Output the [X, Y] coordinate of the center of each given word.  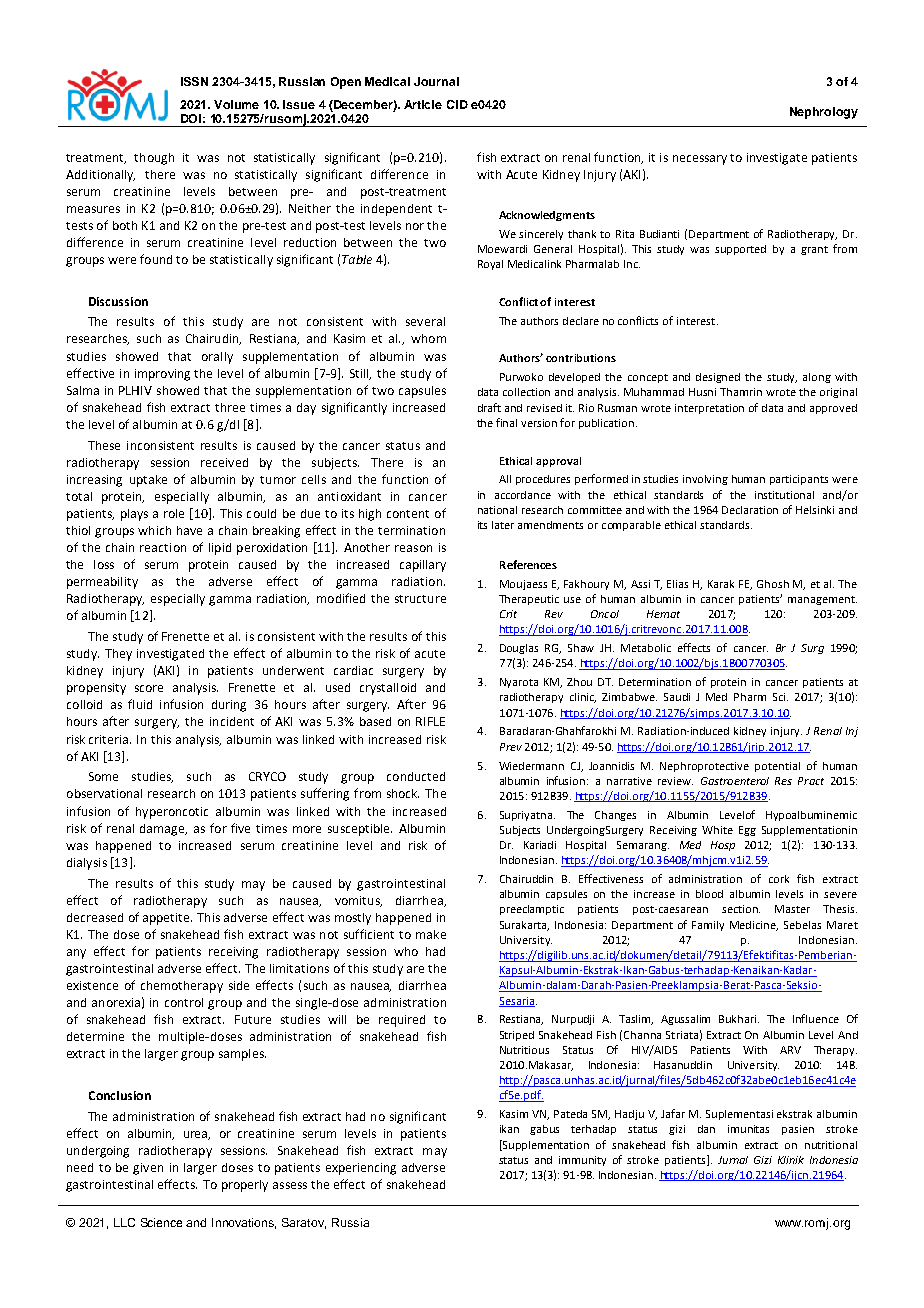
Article [423, 104]
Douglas [519, 649]
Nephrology [824, 113]
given [148, 1169]
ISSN [194, 81]
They [118, 655]
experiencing [361, 1169]
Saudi [677, 697]
